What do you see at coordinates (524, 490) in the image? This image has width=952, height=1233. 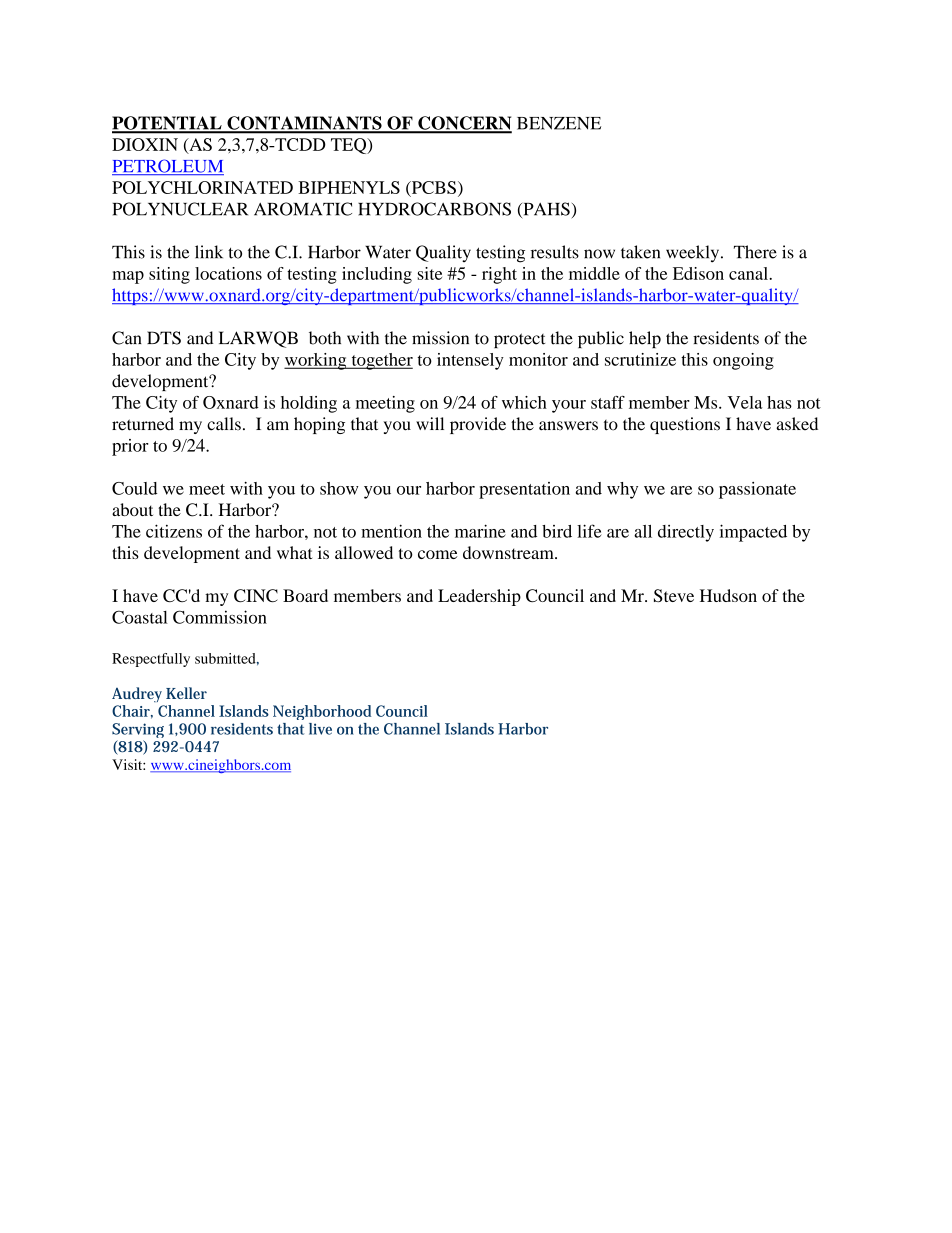 I see `presentation` at bounding box center [524, 490].
